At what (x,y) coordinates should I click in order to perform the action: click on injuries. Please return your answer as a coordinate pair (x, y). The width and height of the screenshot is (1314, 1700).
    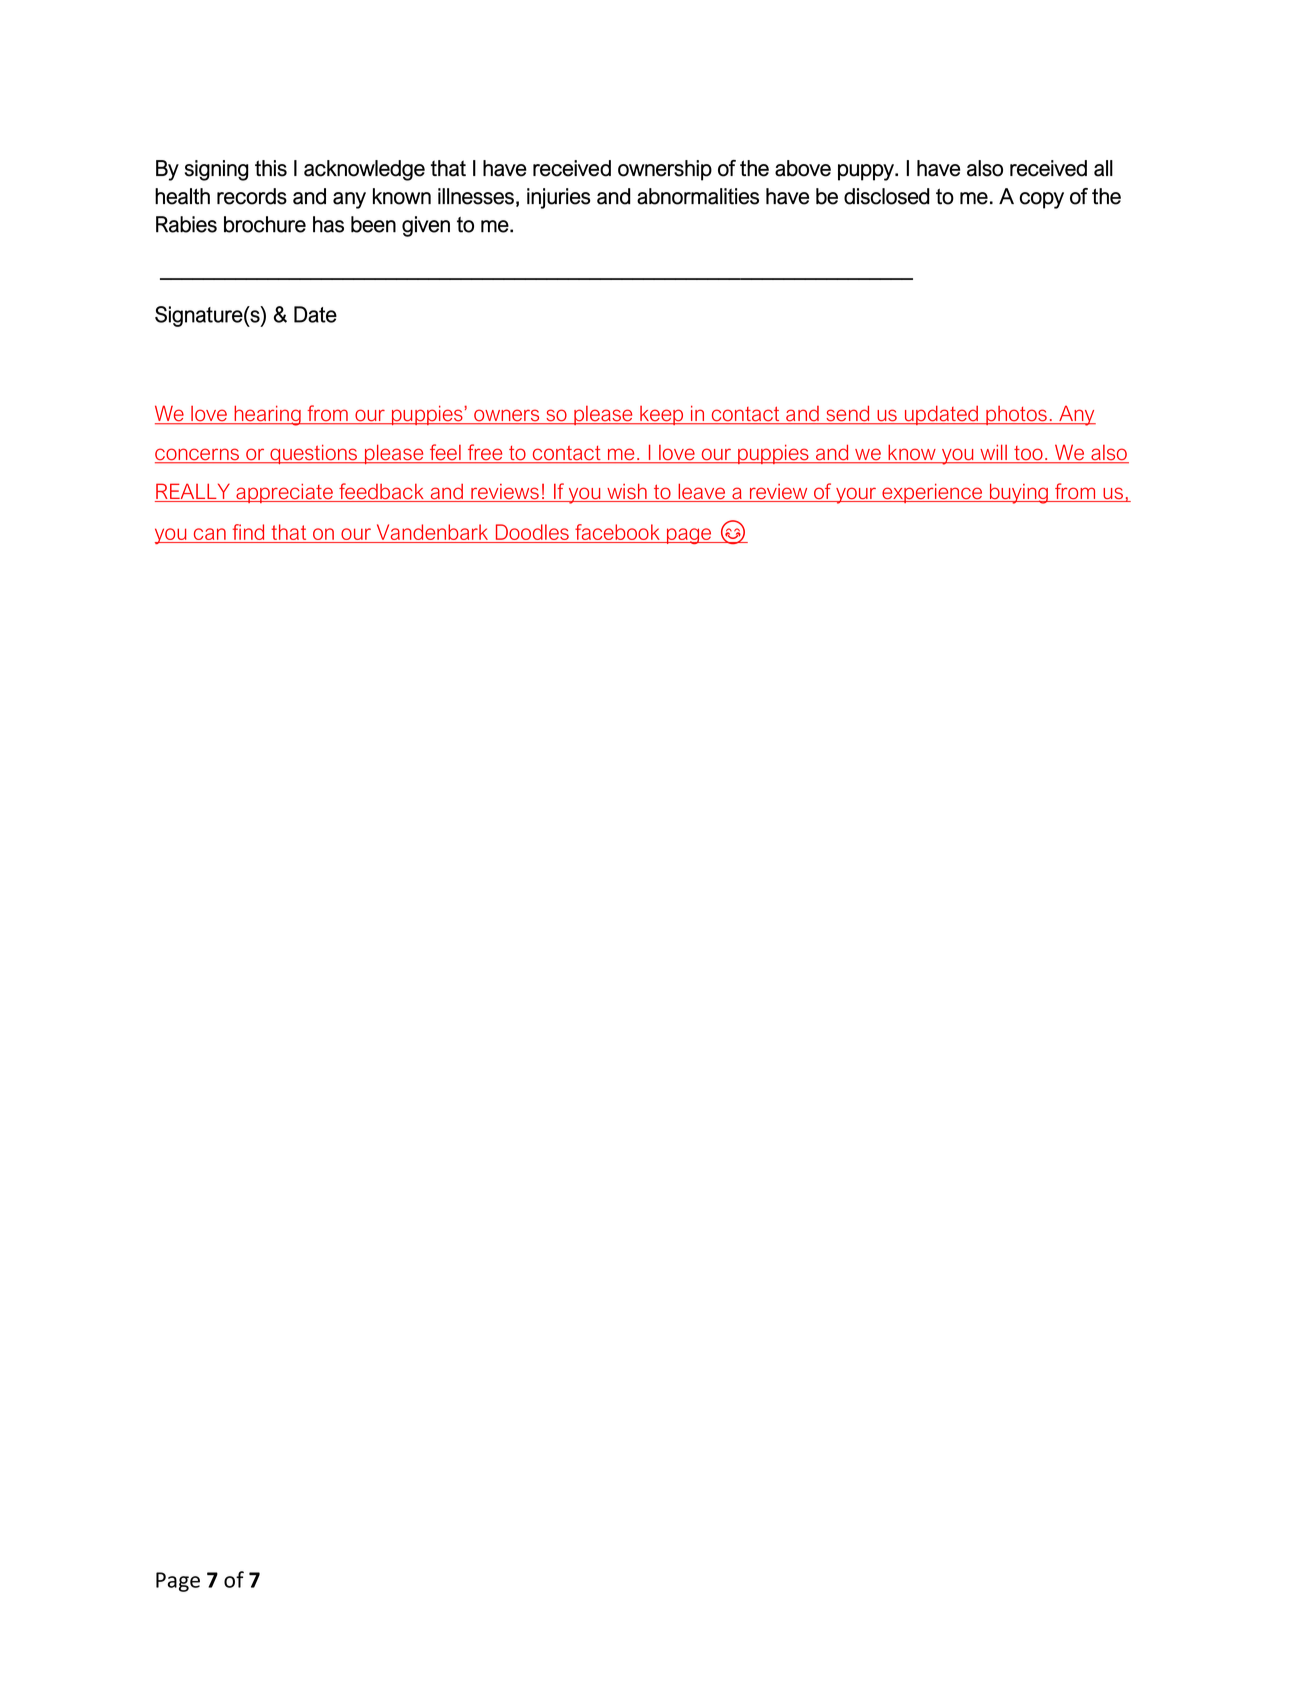
    Looking at the image, I should click on (559, 198).
